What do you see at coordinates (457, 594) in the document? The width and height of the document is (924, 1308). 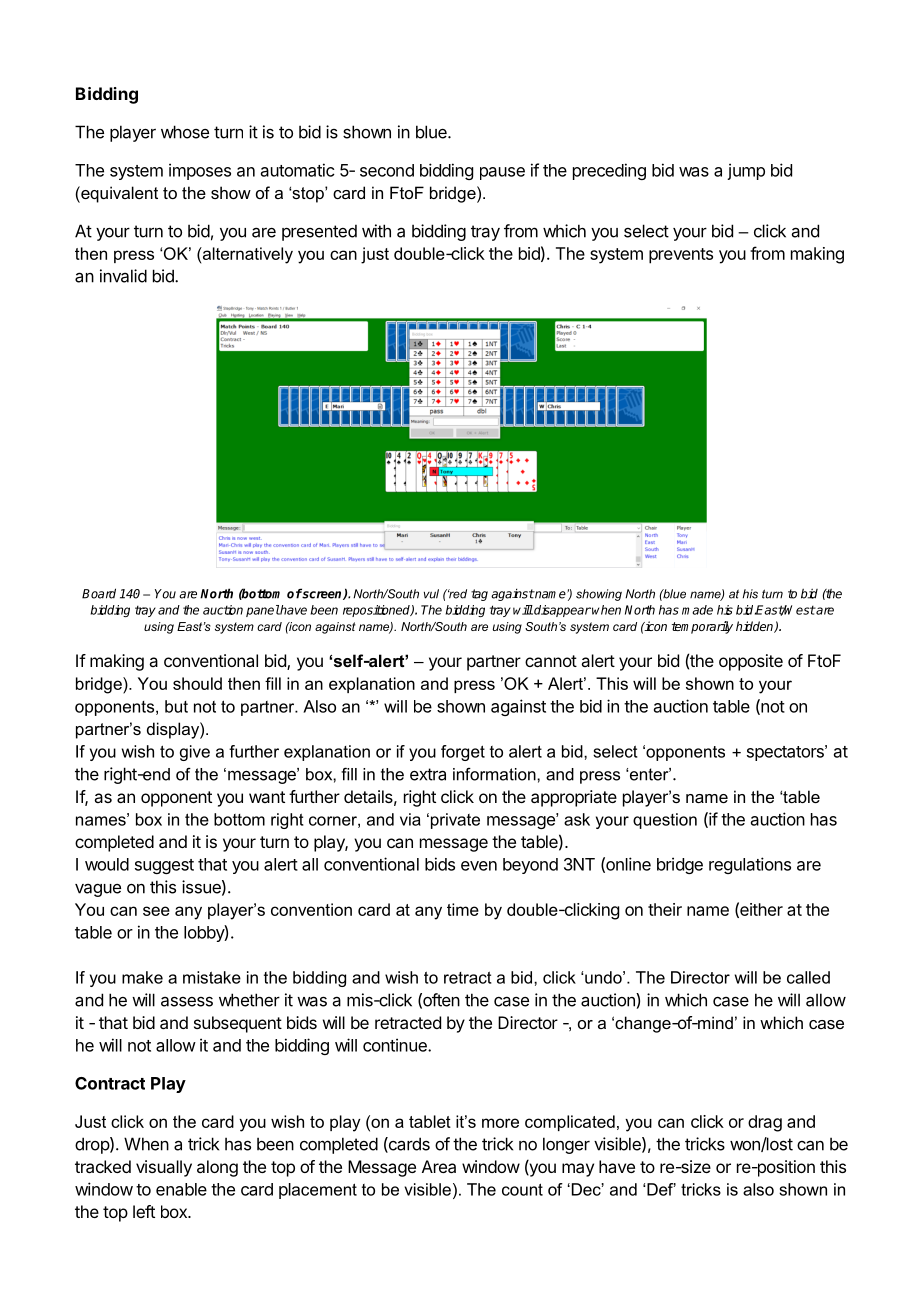 I see `red` at bounding box center [457, 594].
